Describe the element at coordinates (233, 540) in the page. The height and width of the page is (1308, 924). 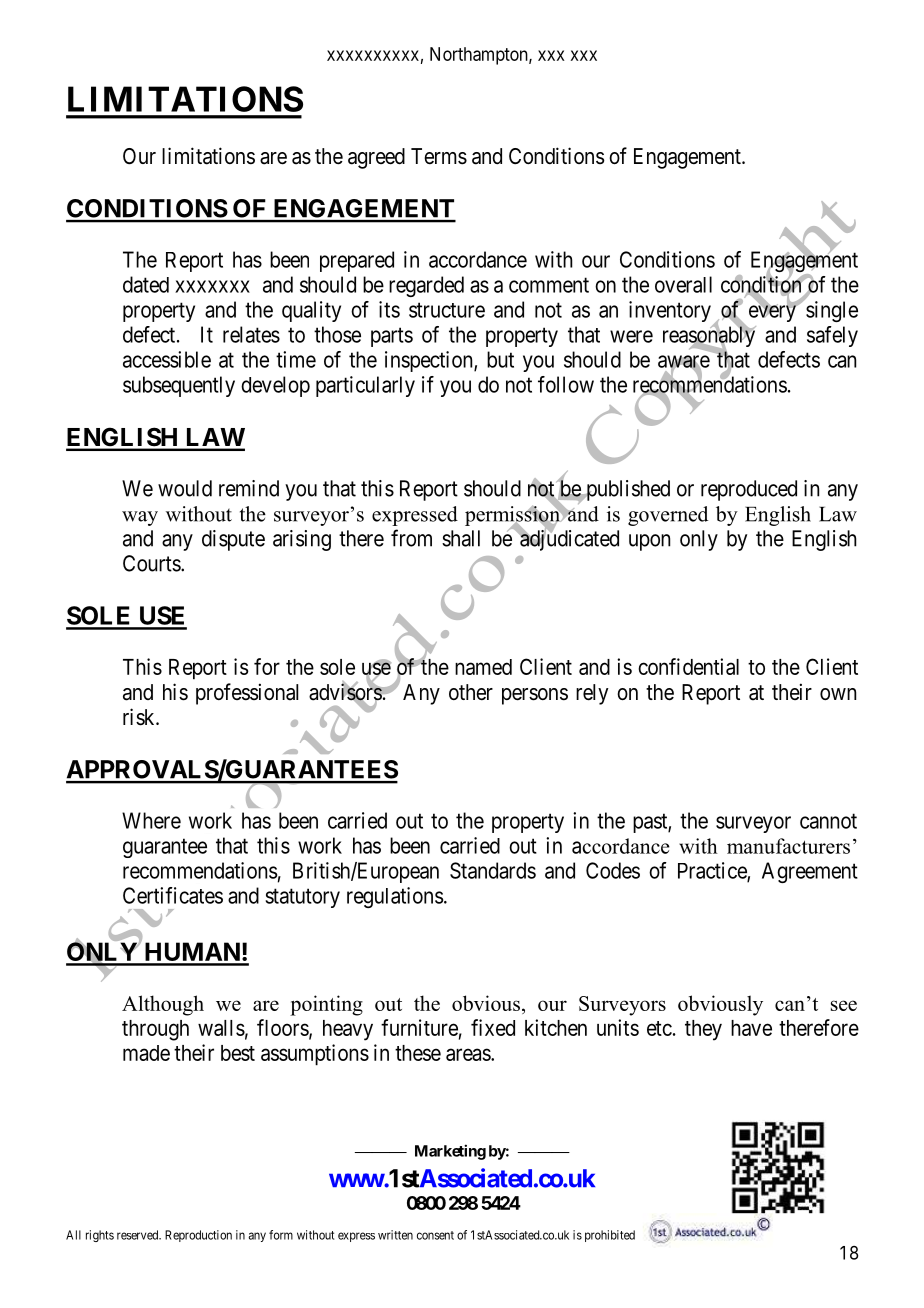
I see `dispute` at that location.
